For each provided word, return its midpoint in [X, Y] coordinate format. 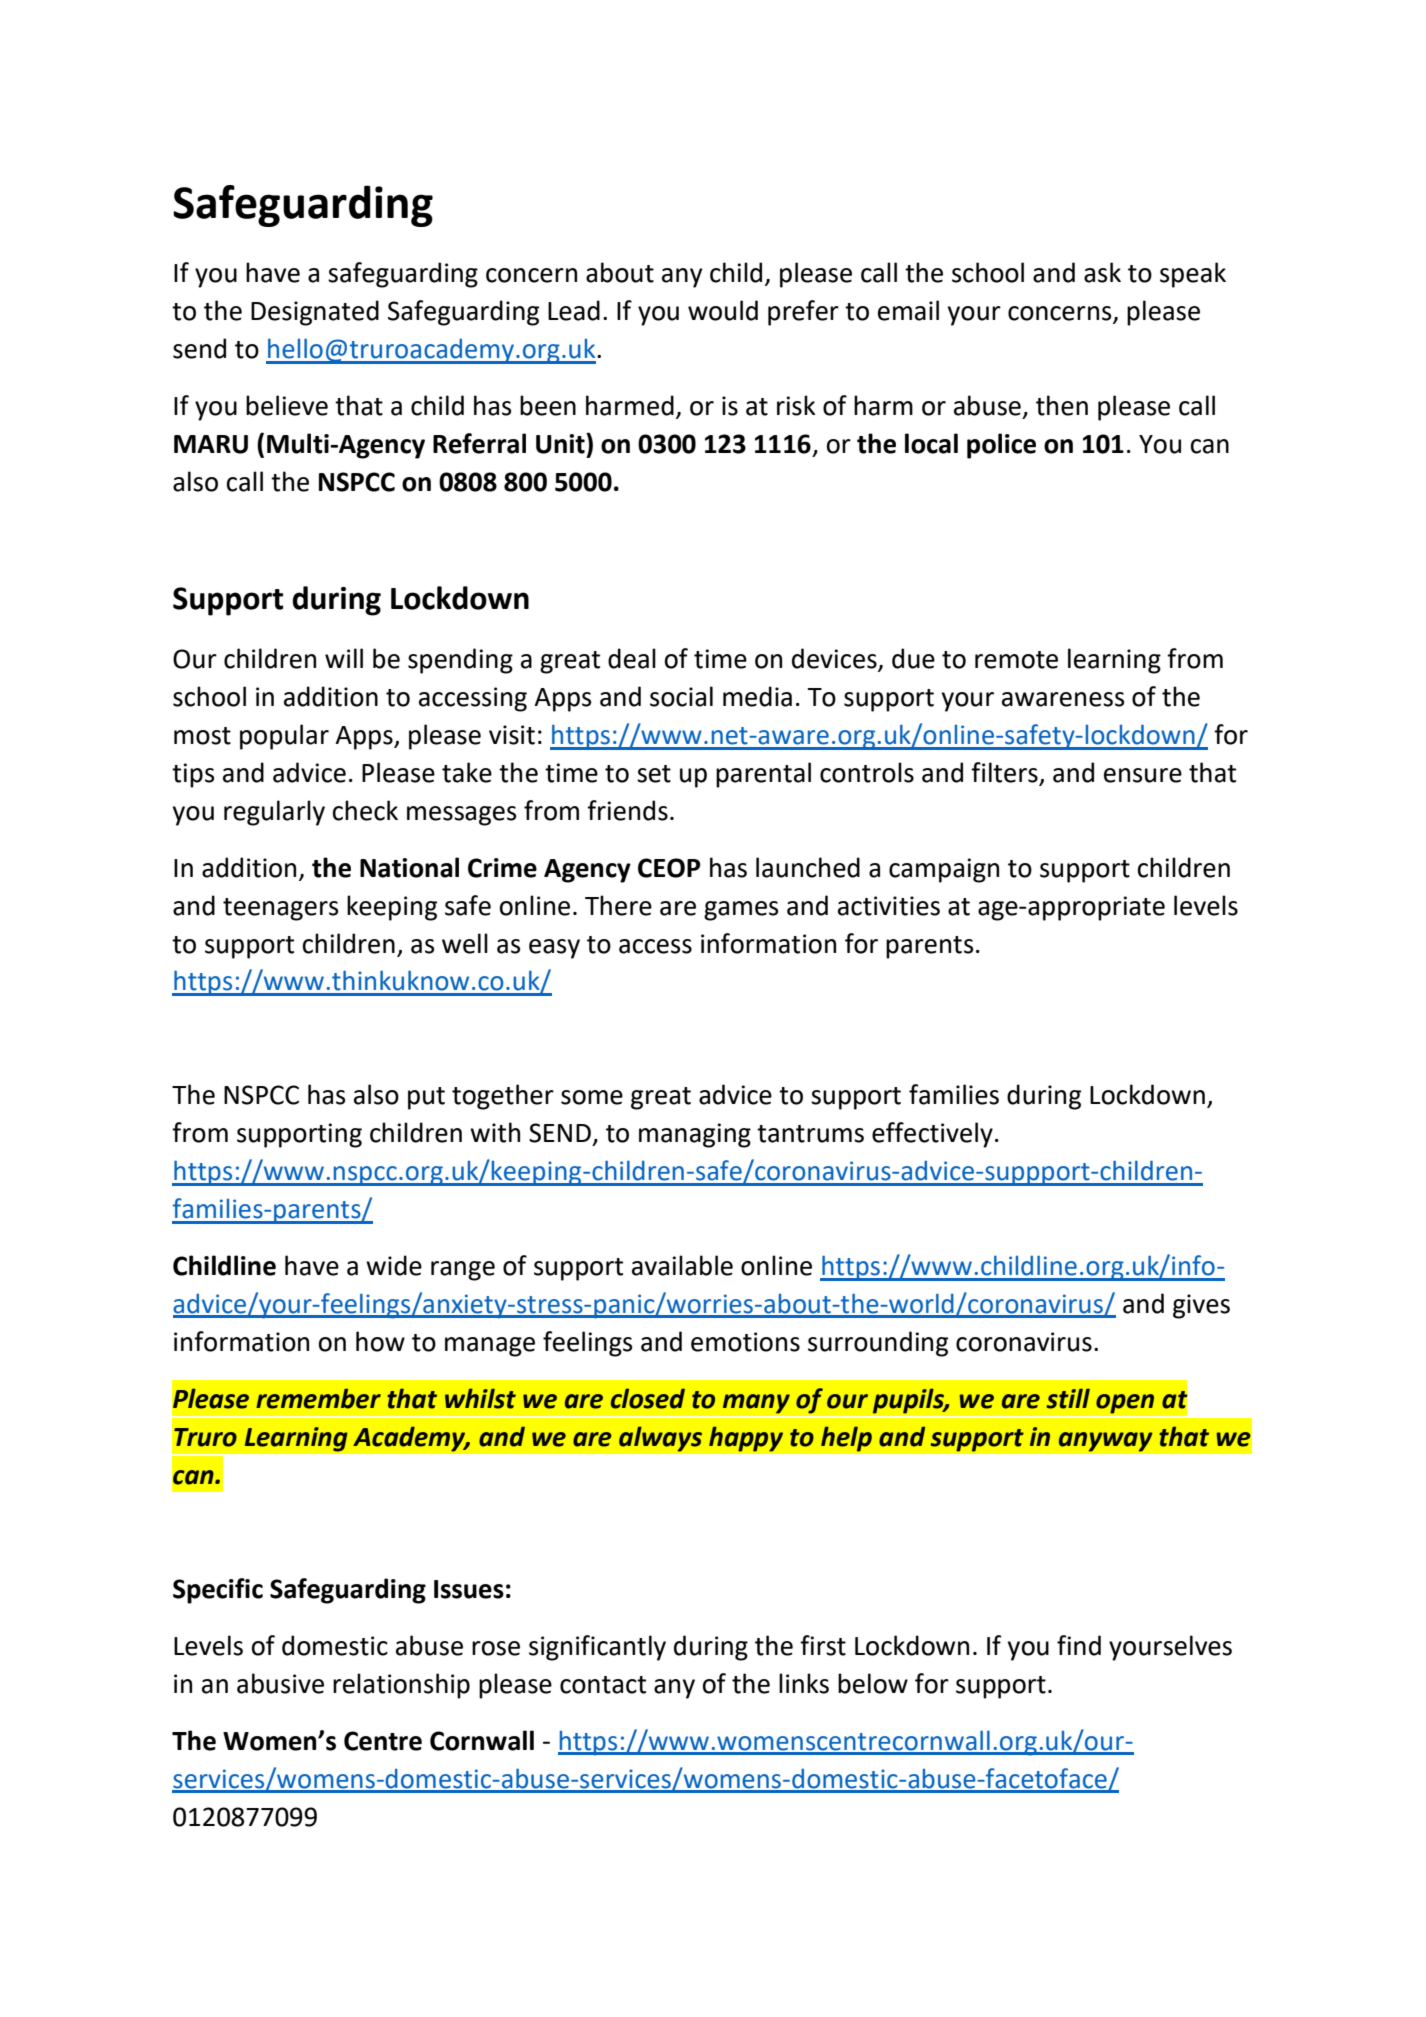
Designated [315, 313]
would [723, 310]
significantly [597, 1648]
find [1079, 1645]
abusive [280, 1683]
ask [1102, 272]
